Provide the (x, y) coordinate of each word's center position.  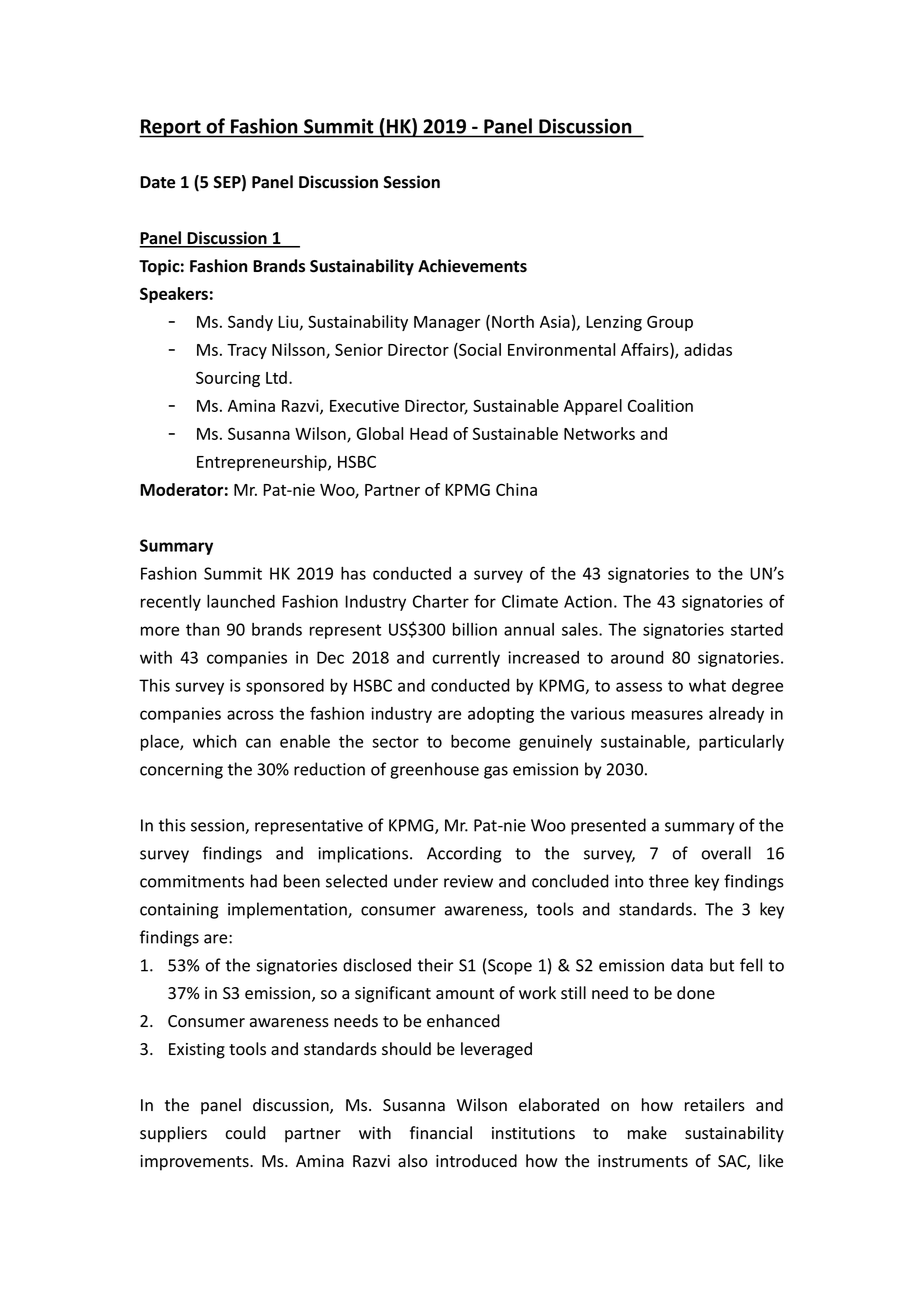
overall (726, 853)
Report (171, 128)
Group (670, 323)
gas (496, 772)
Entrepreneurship (263, 463)
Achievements (472, 266)
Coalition (660, 405)
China (516, 489)
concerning (181, 771)
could (246, 1133)
